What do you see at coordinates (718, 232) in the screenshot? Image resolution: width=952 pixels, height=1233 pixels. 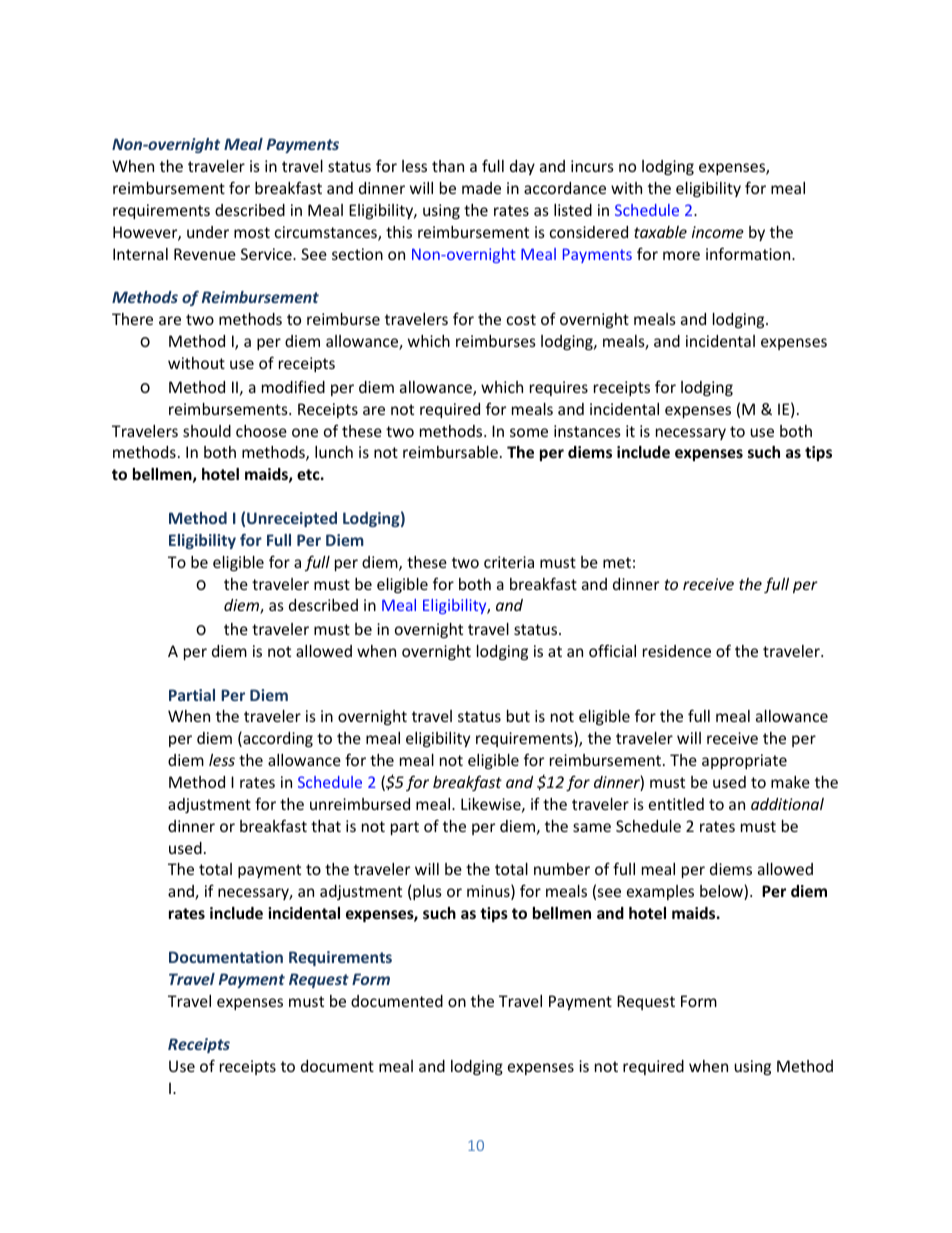 I see `income` at bounding box center [718, 232].
